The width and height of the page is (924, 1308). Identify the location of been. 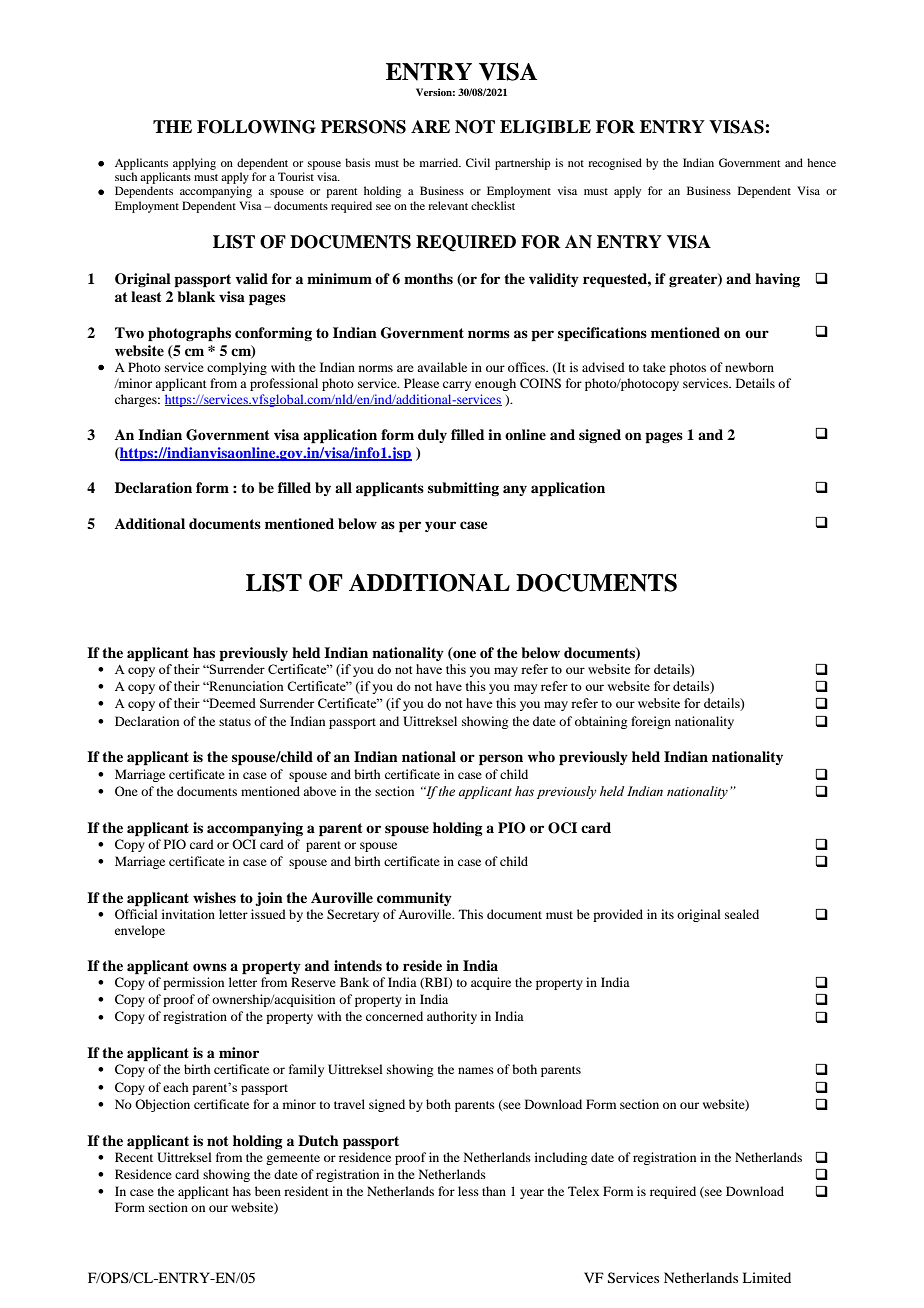
(268, 1191).
